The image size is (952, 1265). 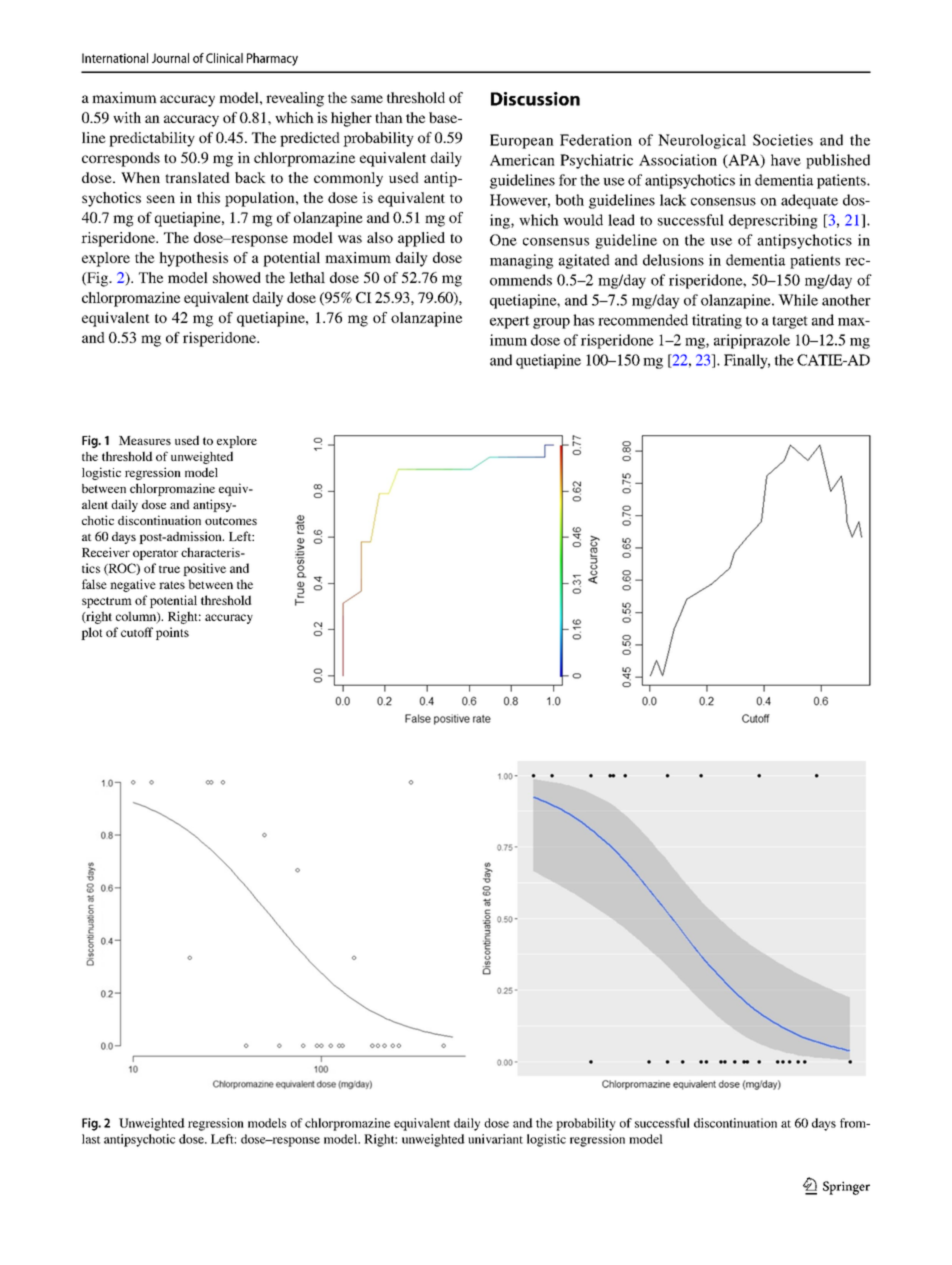 I want to click on positive, so click(x=204, y=569).
